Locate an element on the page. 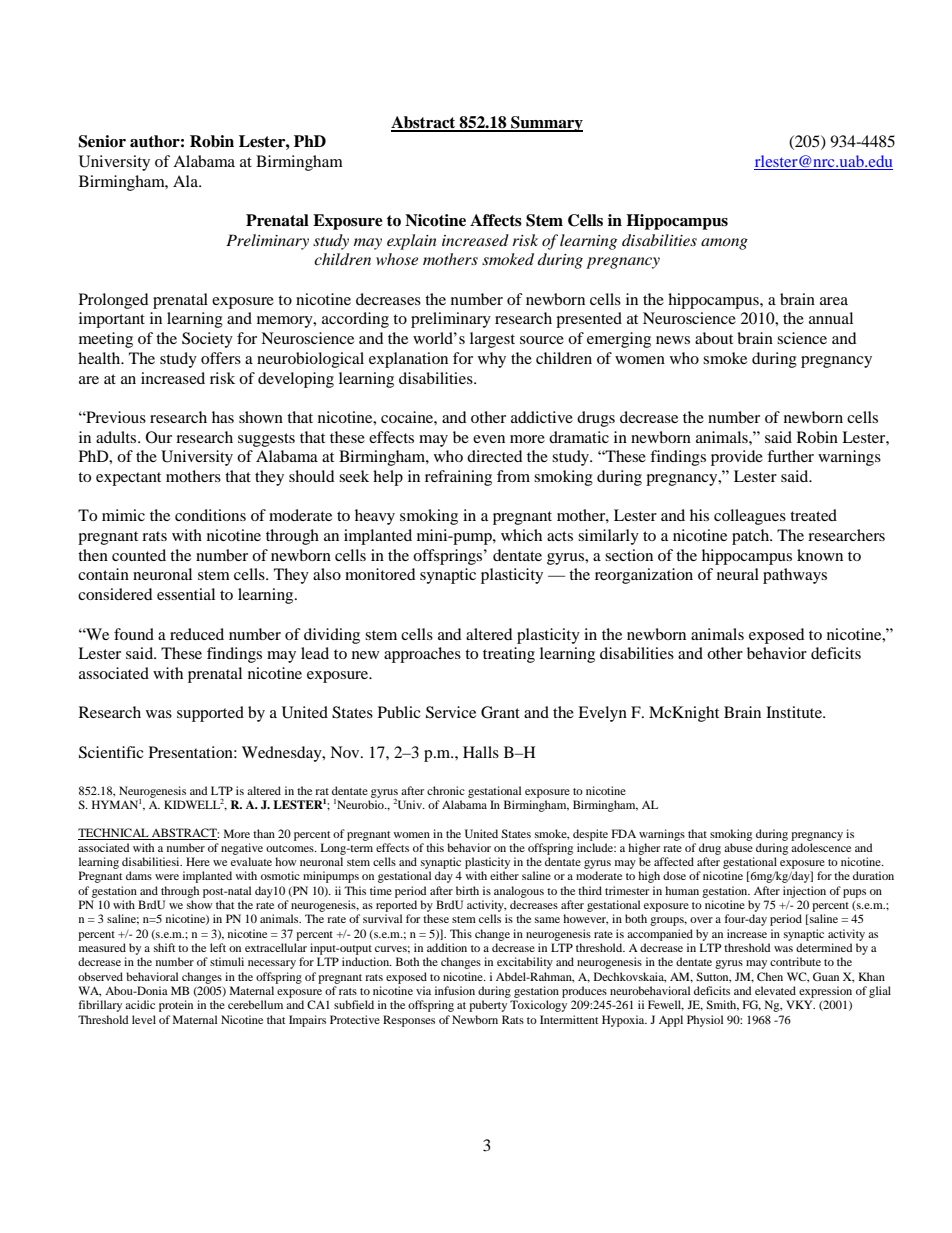 This document has height=1233, width=952. has is located at coordinates (223, 417).
